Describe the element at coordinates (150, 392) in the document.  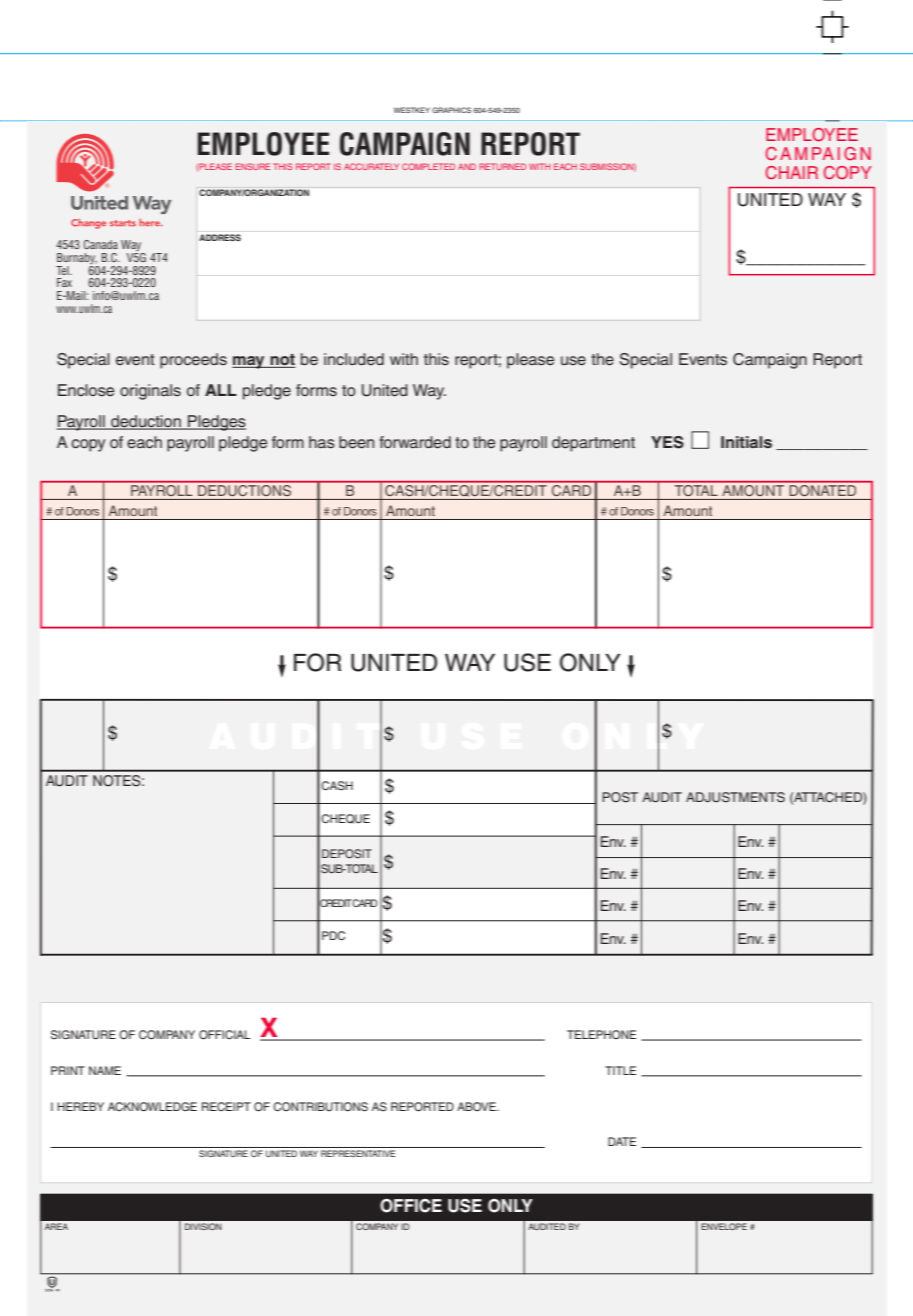
I see `originals` at that location.
